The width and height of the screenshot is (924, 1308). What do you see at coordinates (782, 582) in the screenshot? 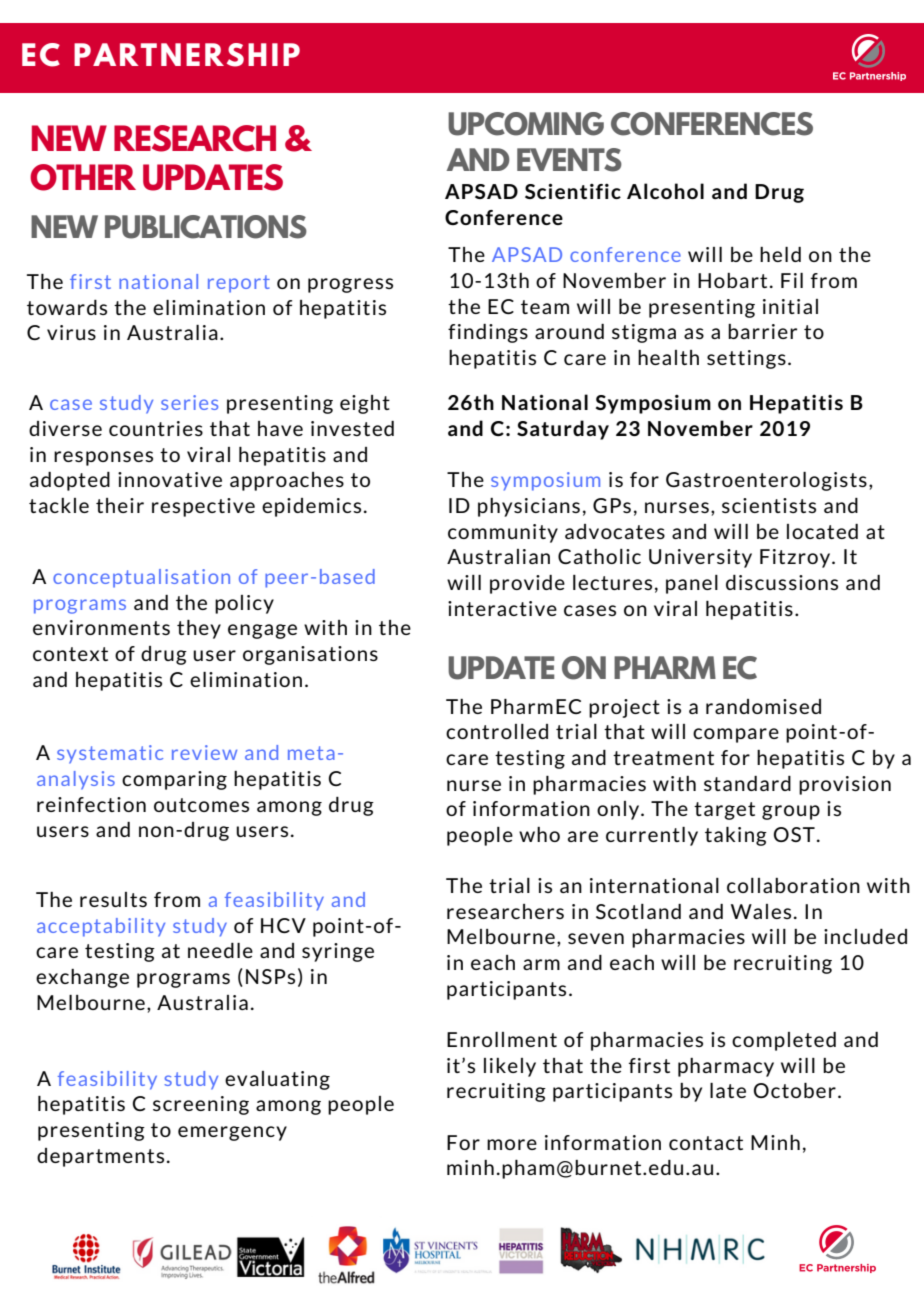
I see `discussions` at bounding box center [782, 582].
